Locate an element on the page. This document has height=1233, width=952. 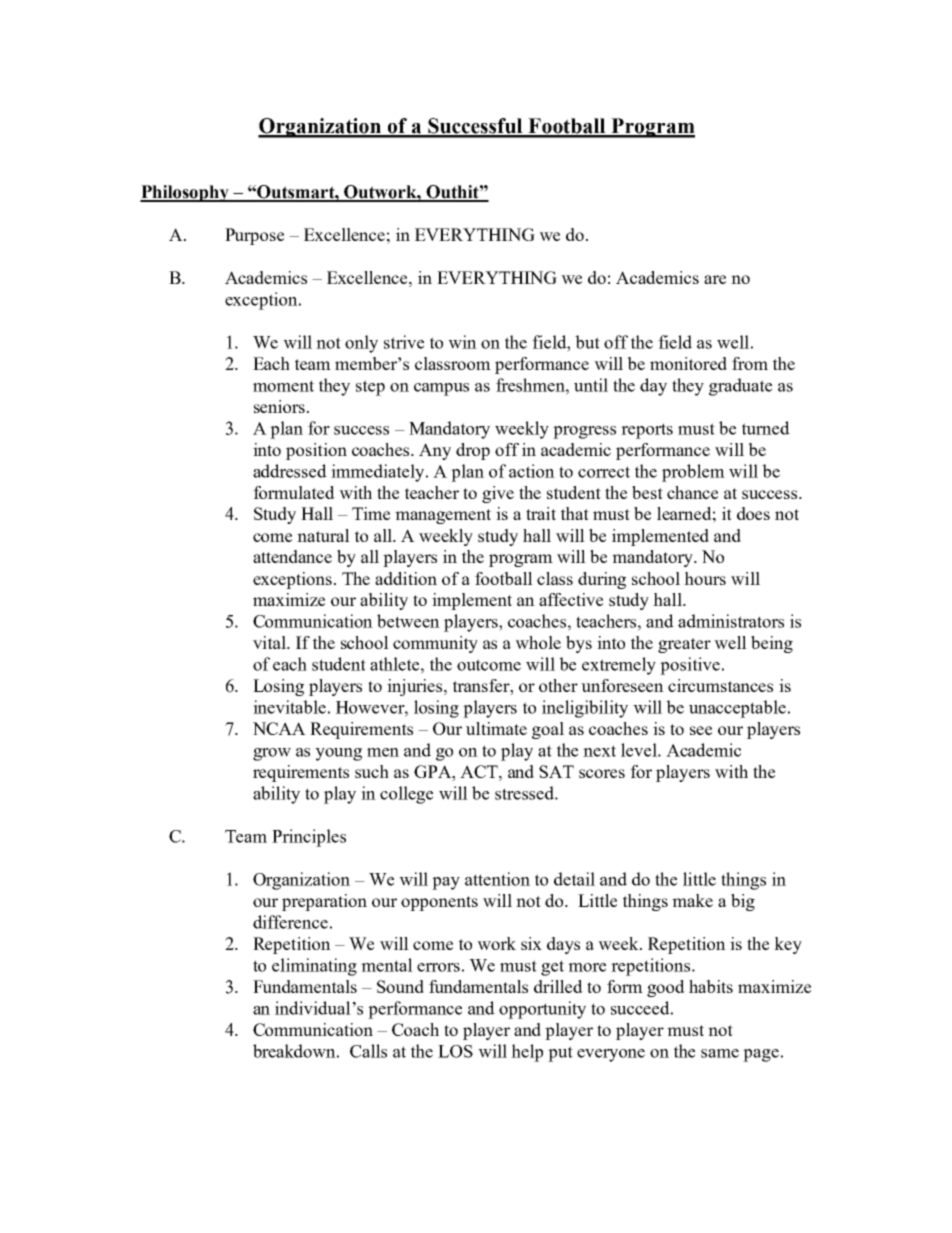
make is located at coordinates (692, 900).
